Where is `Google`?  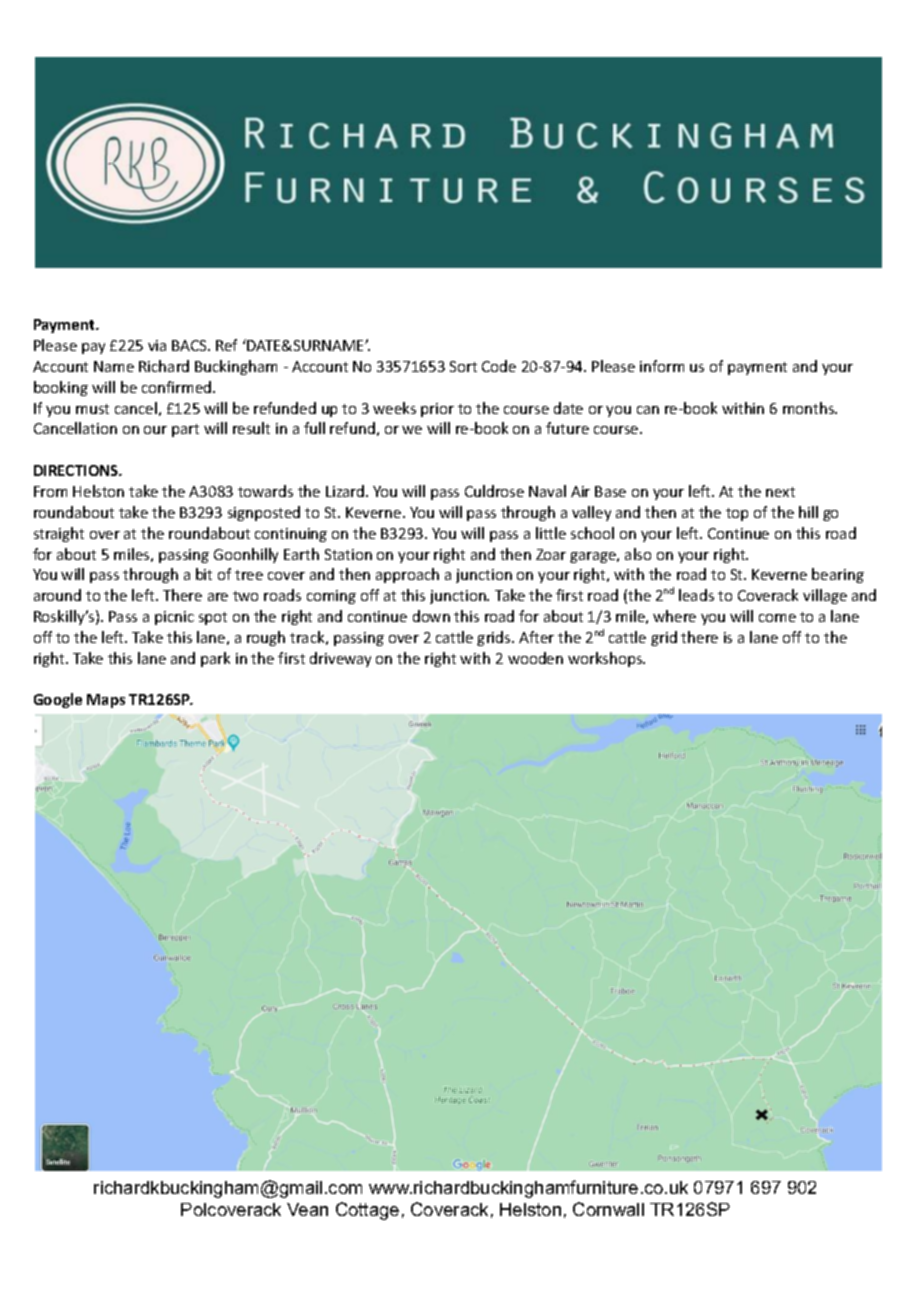
Google is located at coordinates (58, 700).
